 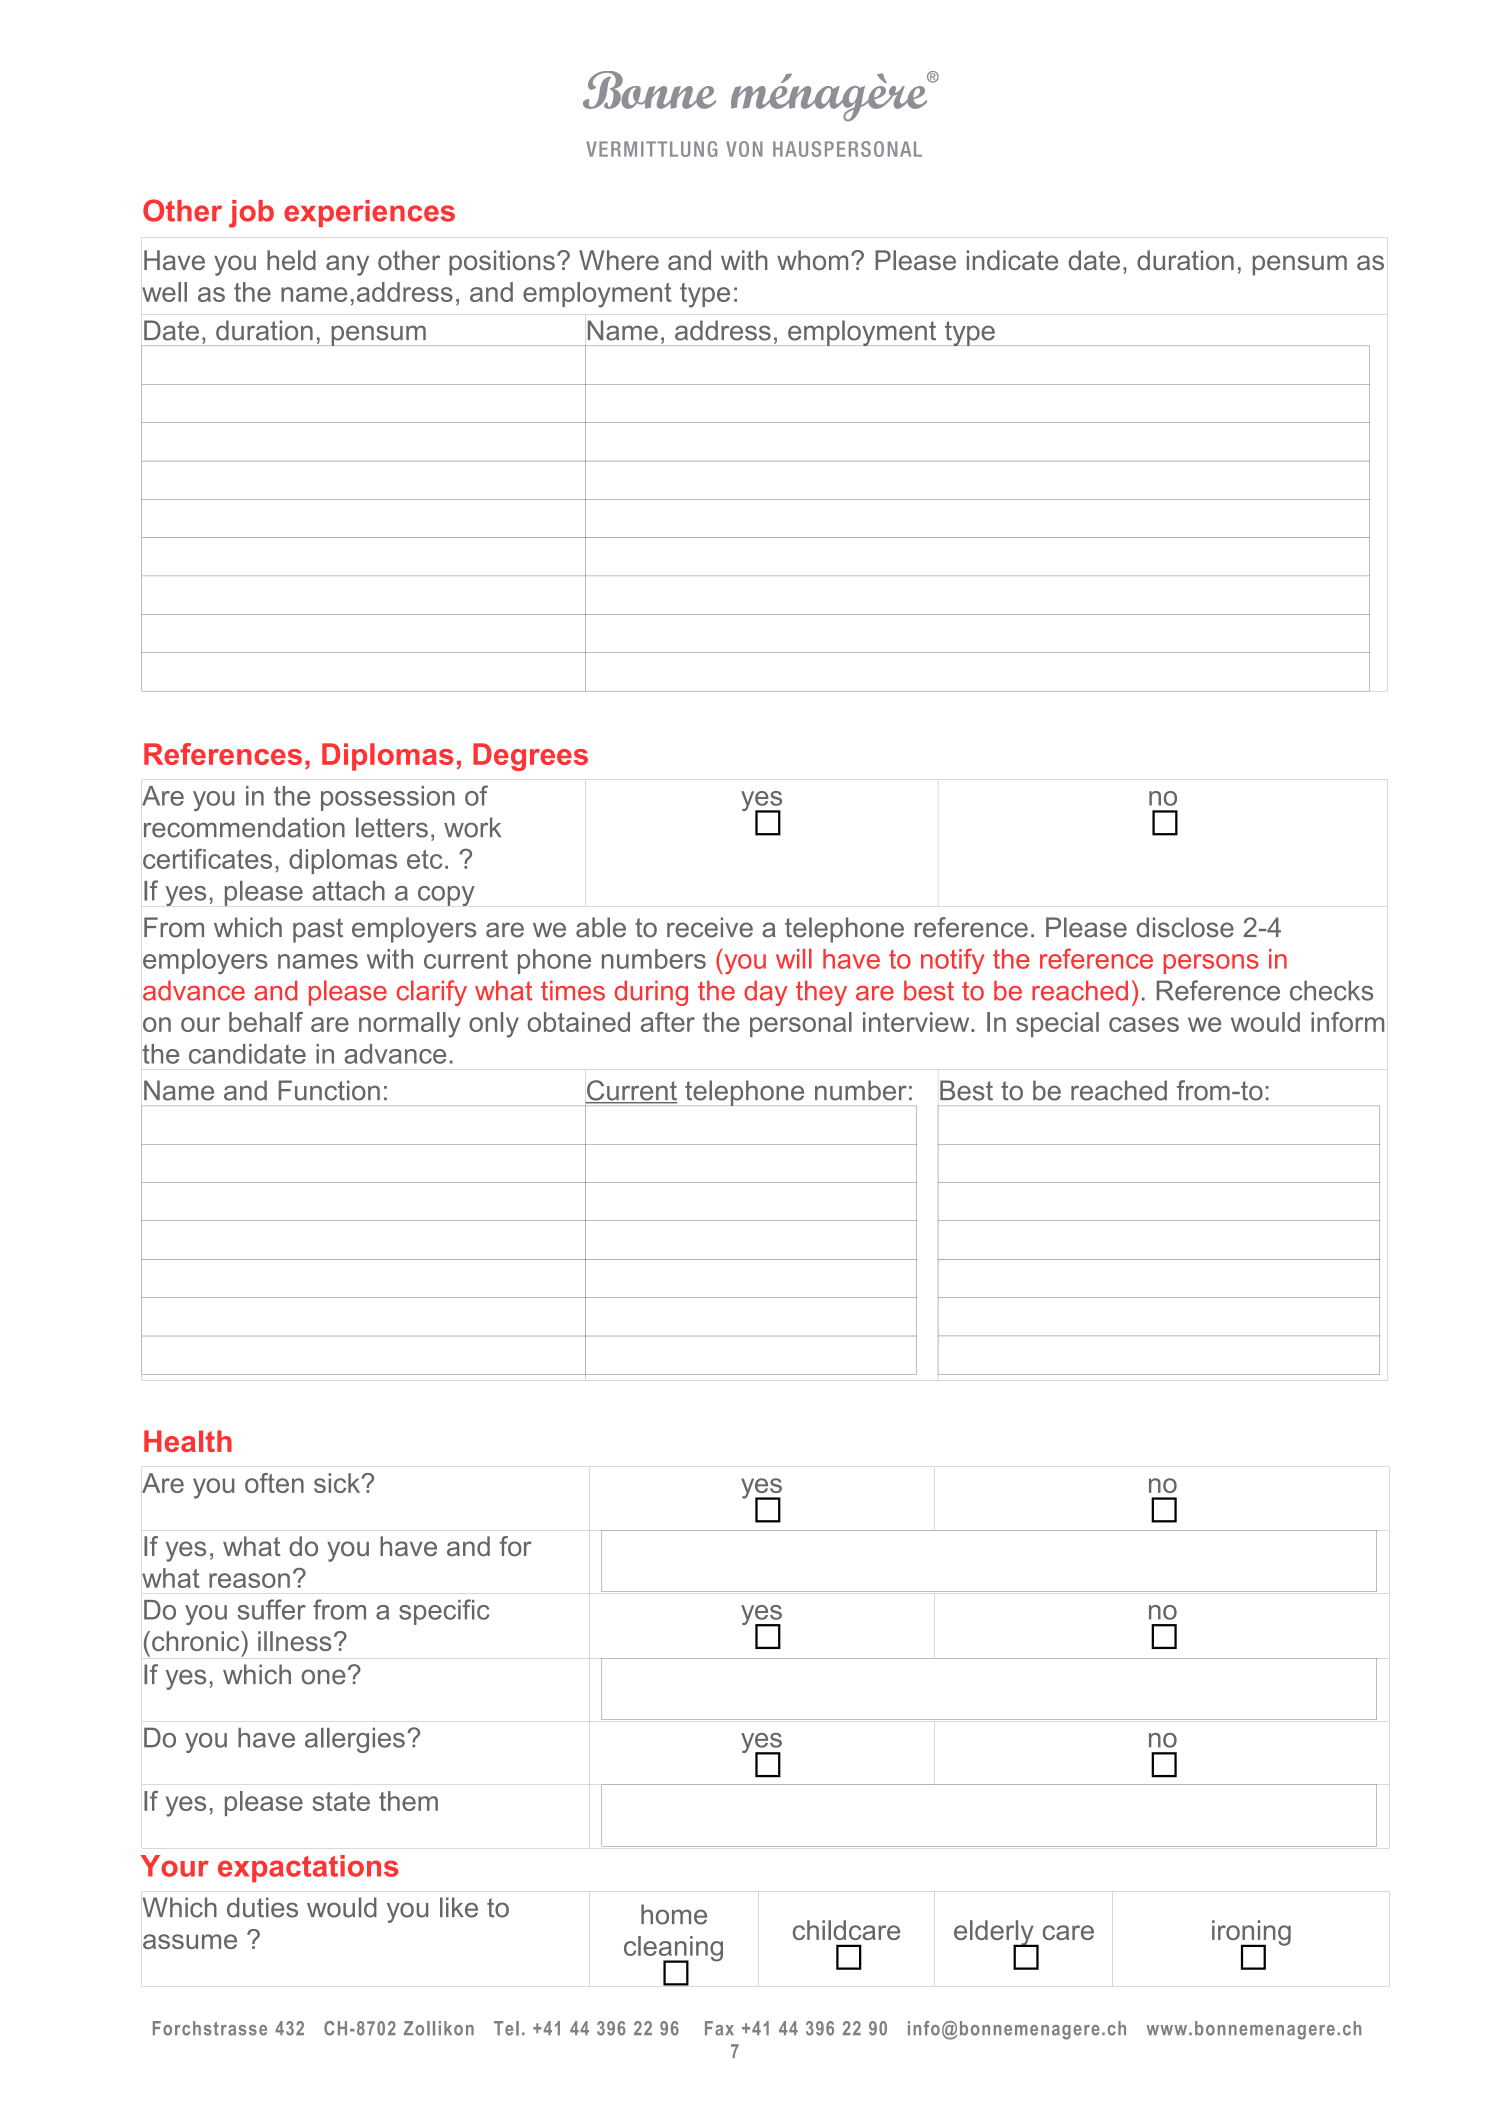 I want to click on specific, so click(x=444, y=1612).
